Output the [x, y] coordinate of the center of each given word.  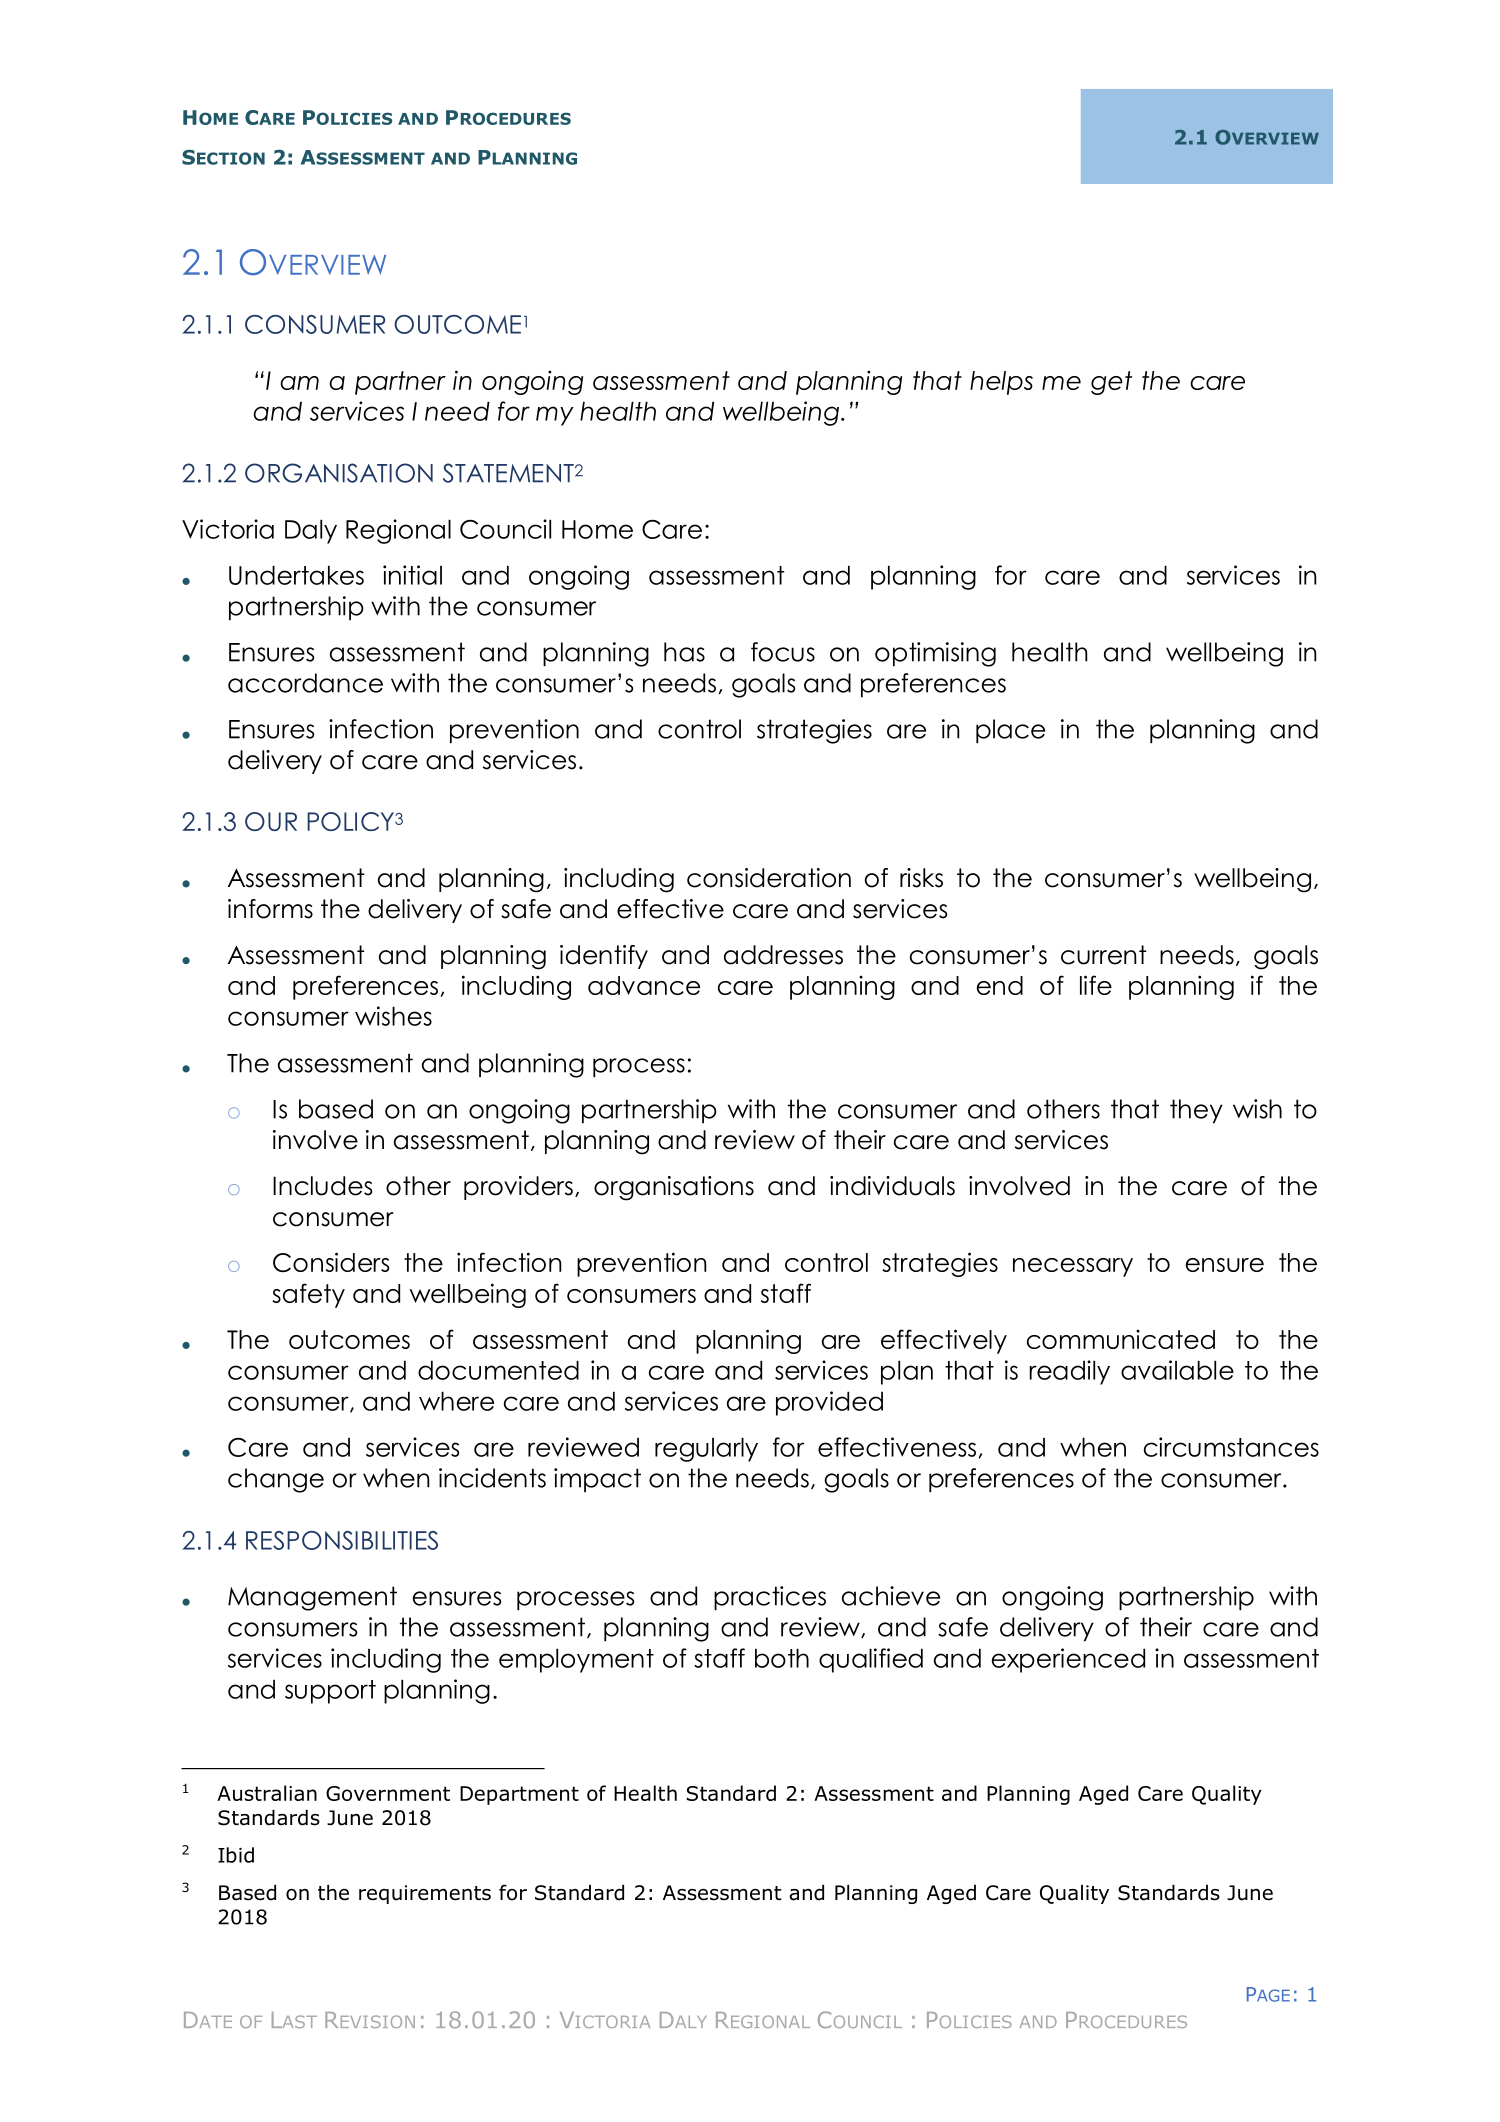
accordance [305, 683]
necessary [1073, 1267]
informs [270, 909]
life [1096, 985]
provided [829, 1403]
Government [388, 1793]
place [1010, 731]
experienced [1068, 1660]
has [684, 652]
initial [412, 575]
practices [770, 1598]
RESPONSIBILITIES [342, 1540]
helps [1001, 383]
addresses [783, 955]
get [1111, 383]
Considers [331, 1262]
